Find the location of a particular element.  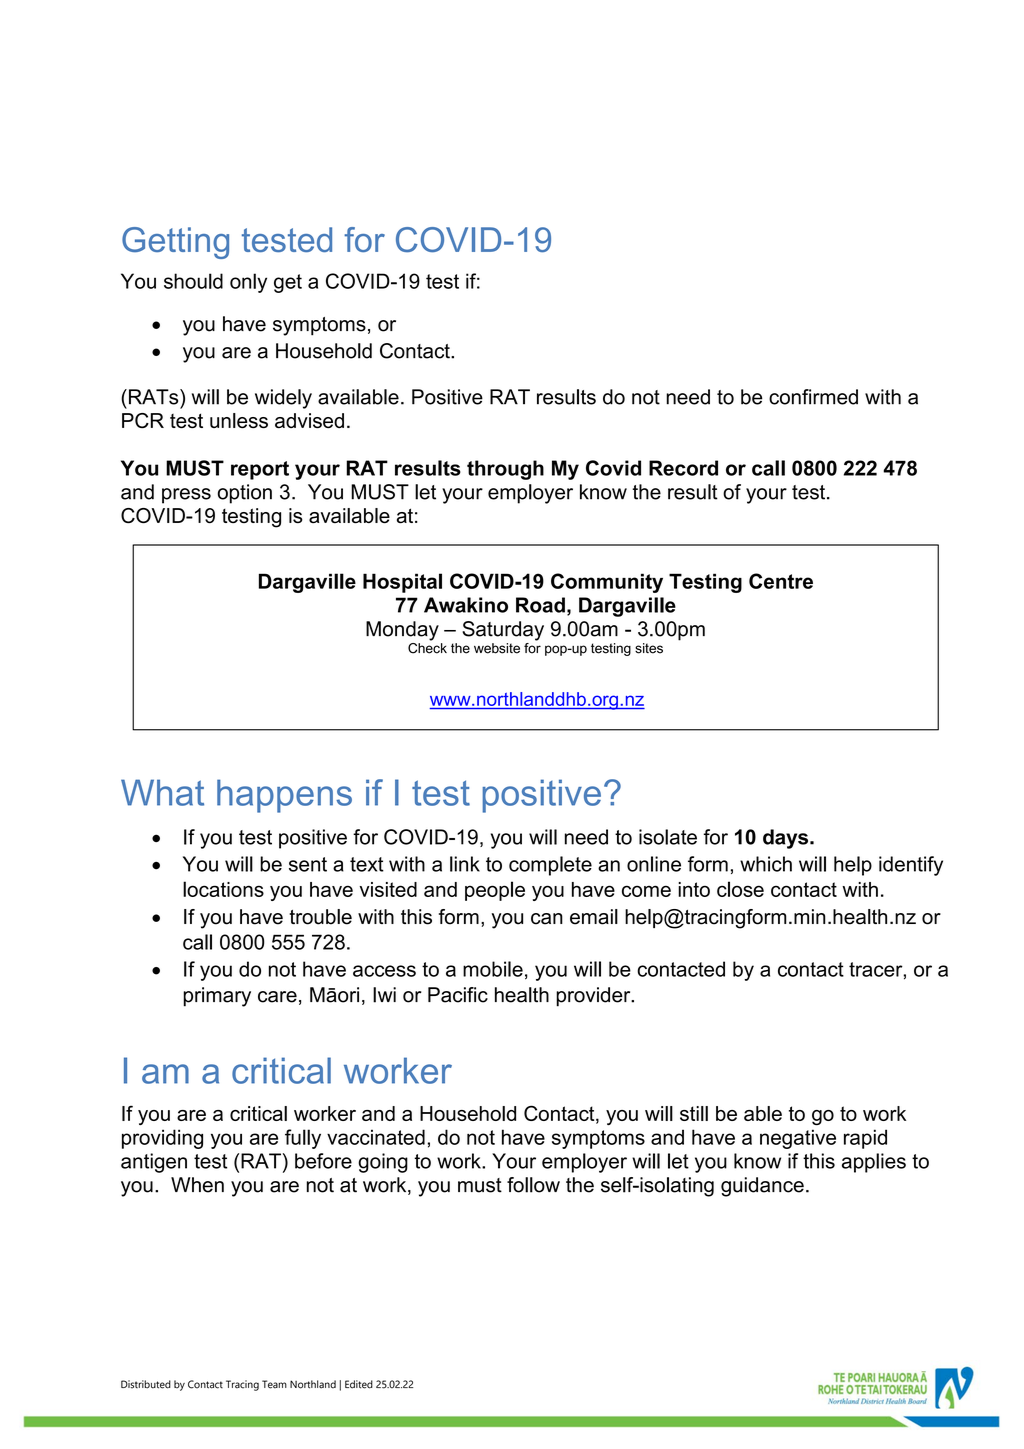

only is located at coordinates (248, 283).
